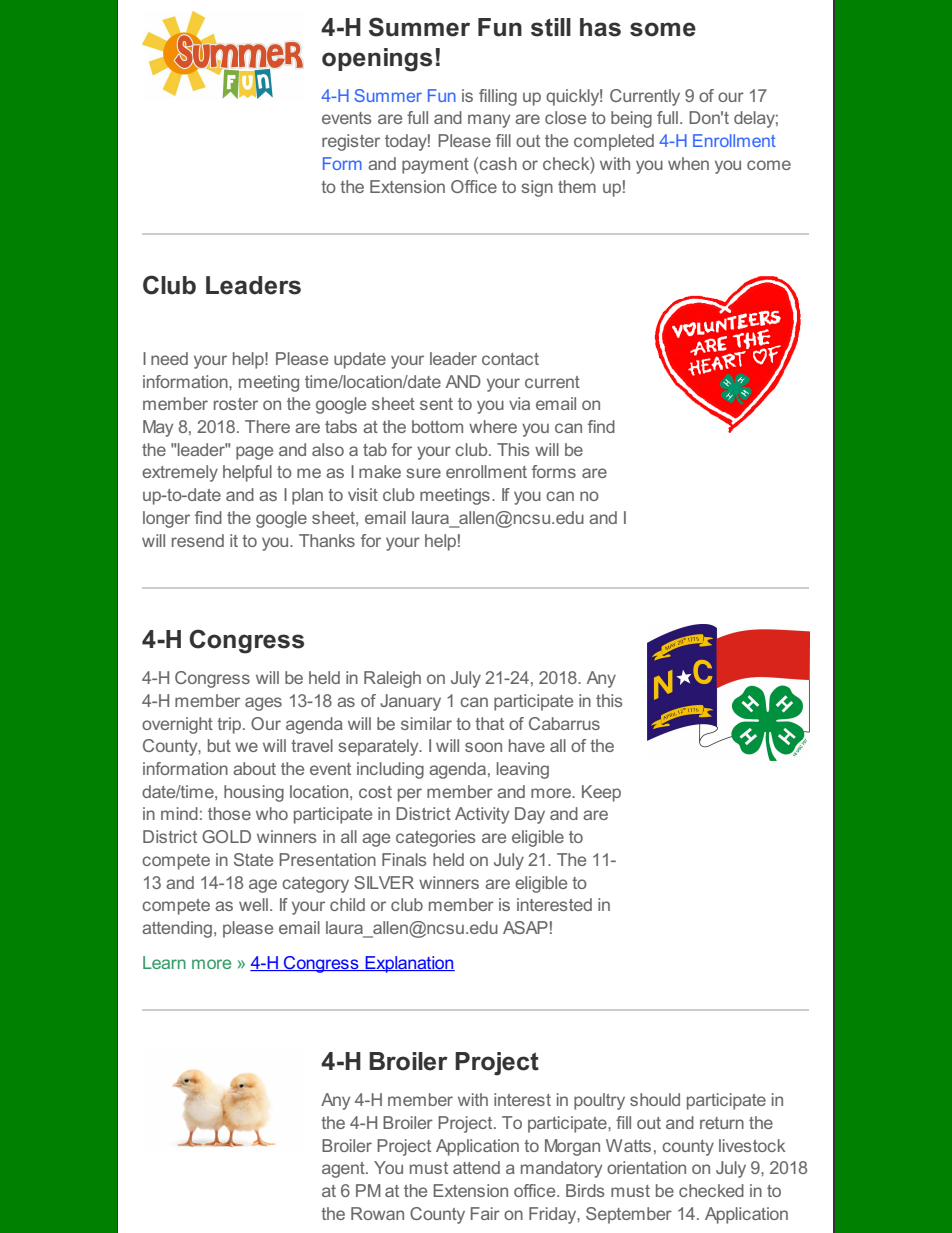  What do you see at coordinates (655, 1099) in the screenshot?
I see `should` at bounding box center [655, 1099].
